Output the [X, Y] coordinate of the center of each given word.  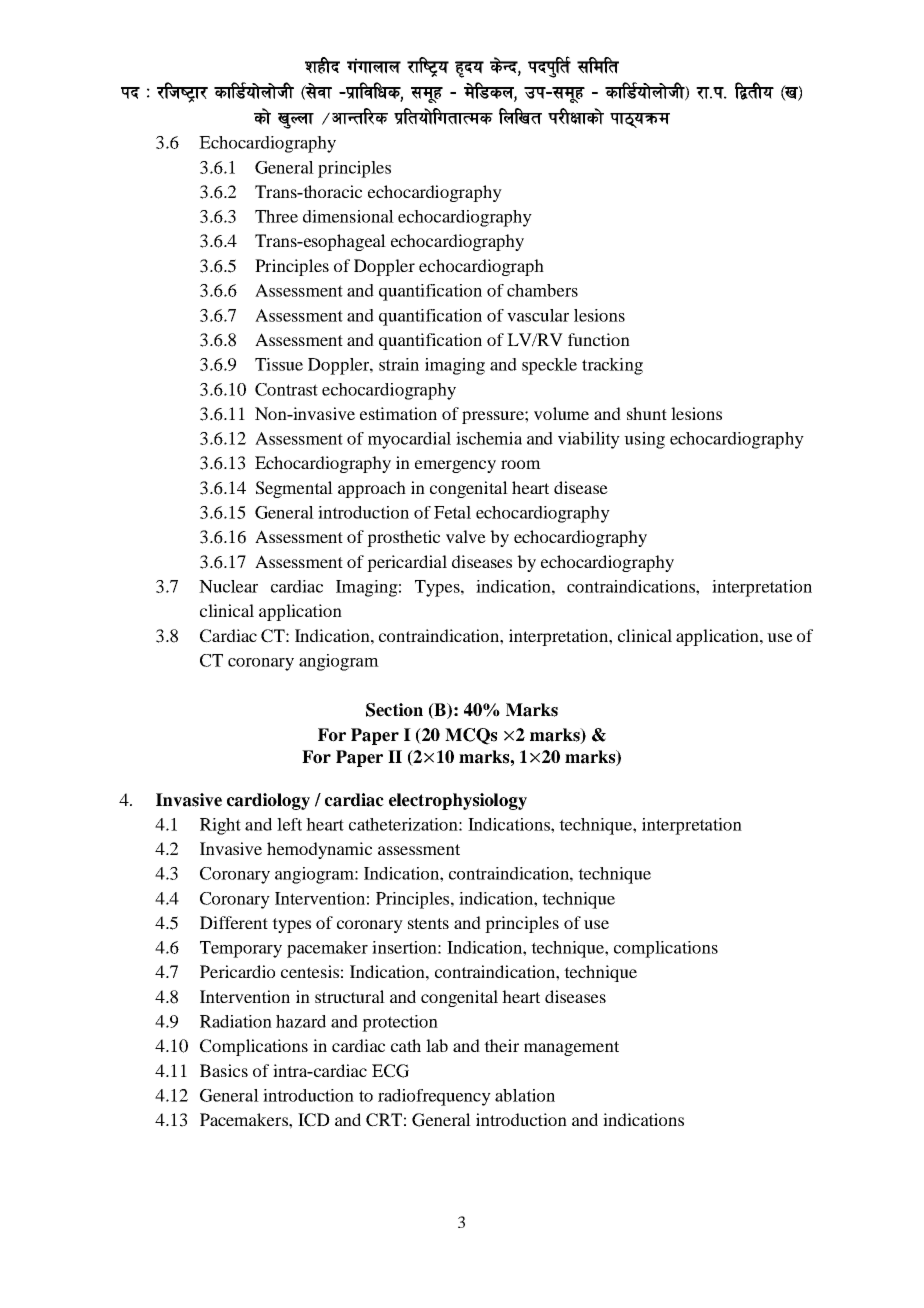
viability [589, 440]
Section [394, 710]
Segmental [294, 489]
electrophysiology [458, 801]
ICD [314, 1120]
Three [276, 216]
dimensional [348, 216]
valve [466, 536]
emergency [455, 466]
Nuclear [228, 586]
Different [234, 922]
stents [428, 923]
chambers [542, 290]
